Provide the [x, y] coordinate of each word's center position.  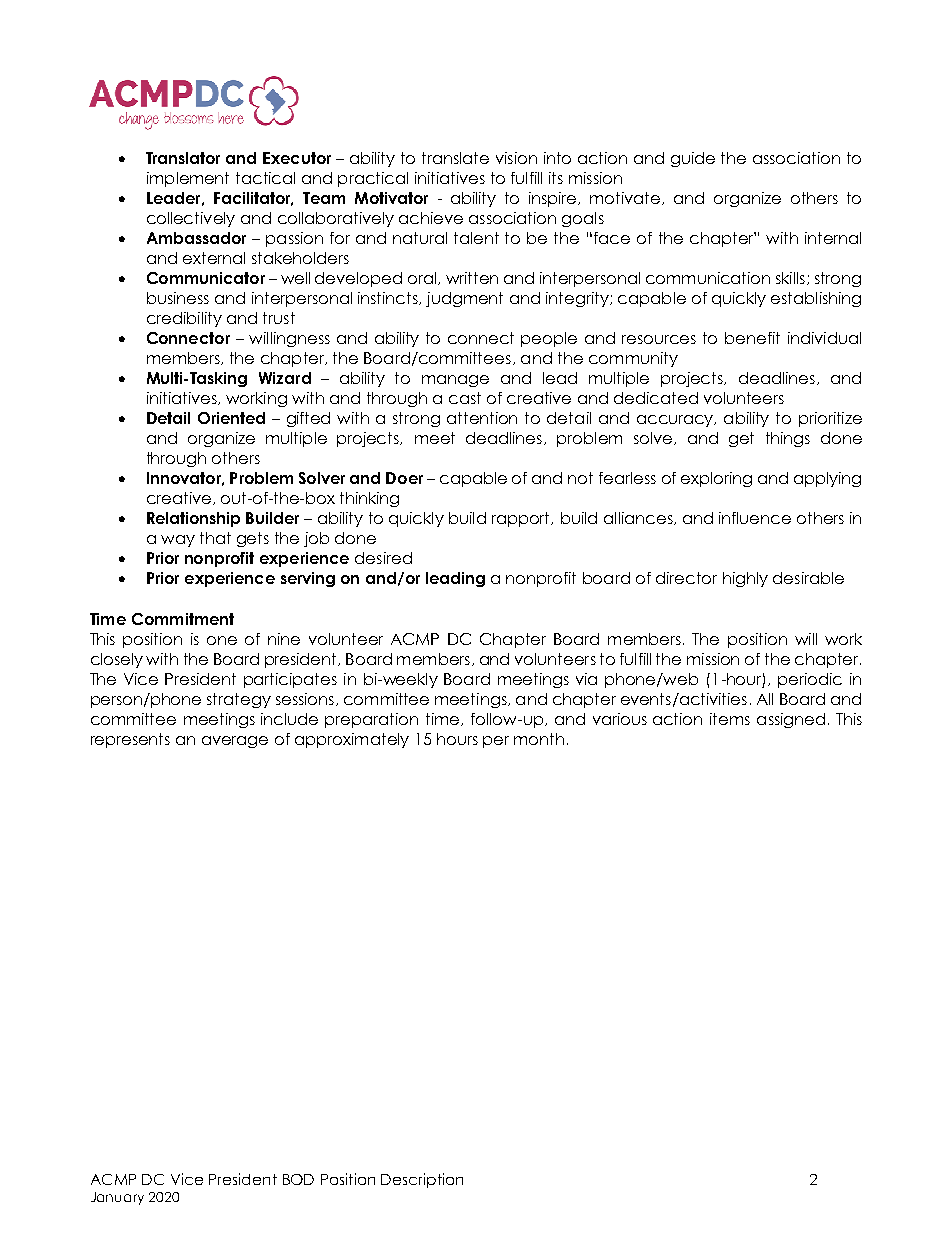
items [730, 719]
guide [693, 159]
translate [455, 158]
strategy [239, 700]
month [539, 739]
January [117, 1198]
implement [188, 179]
